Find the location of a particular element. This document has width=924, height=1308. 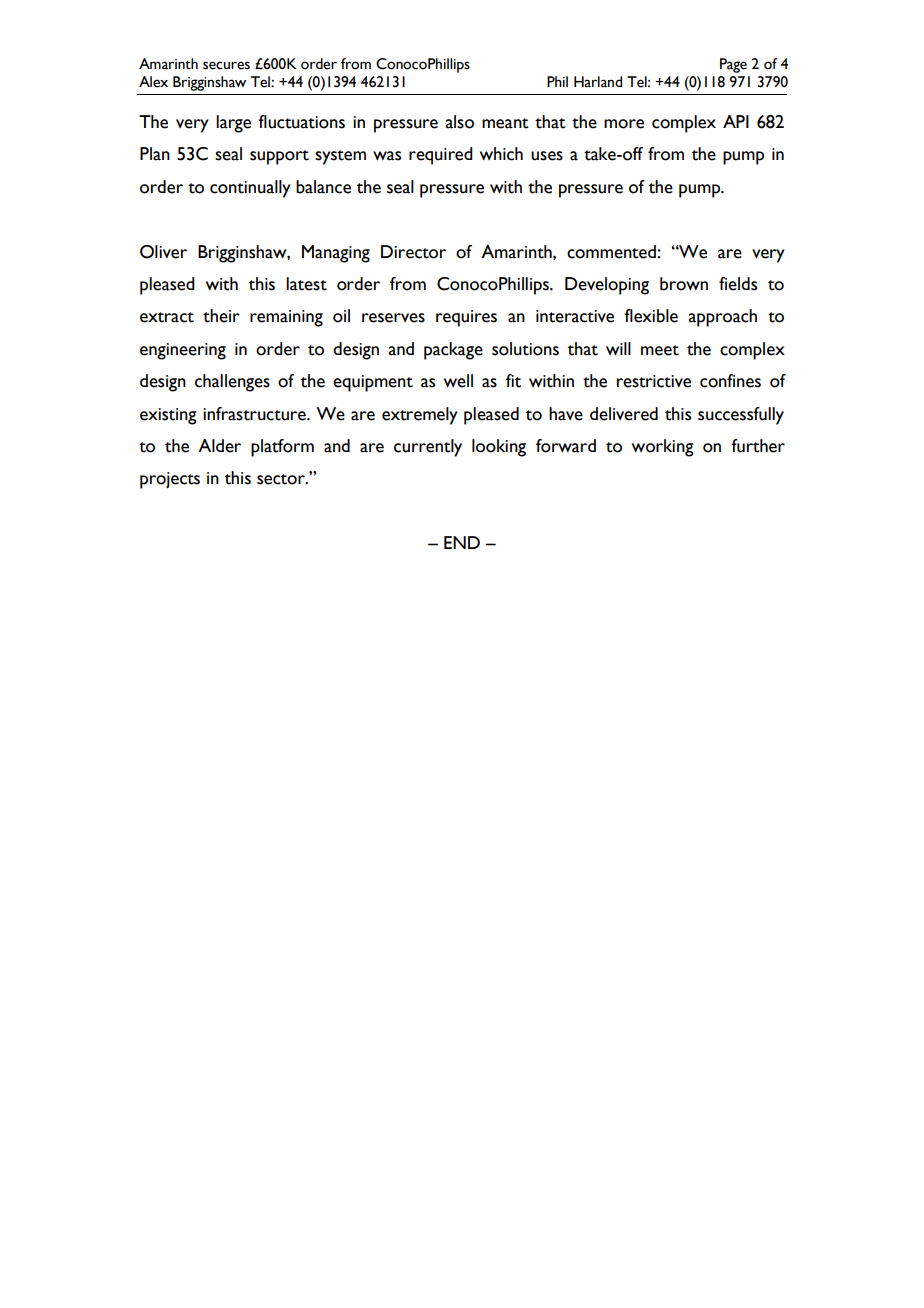

requires is located at coordinates (466, 318).
